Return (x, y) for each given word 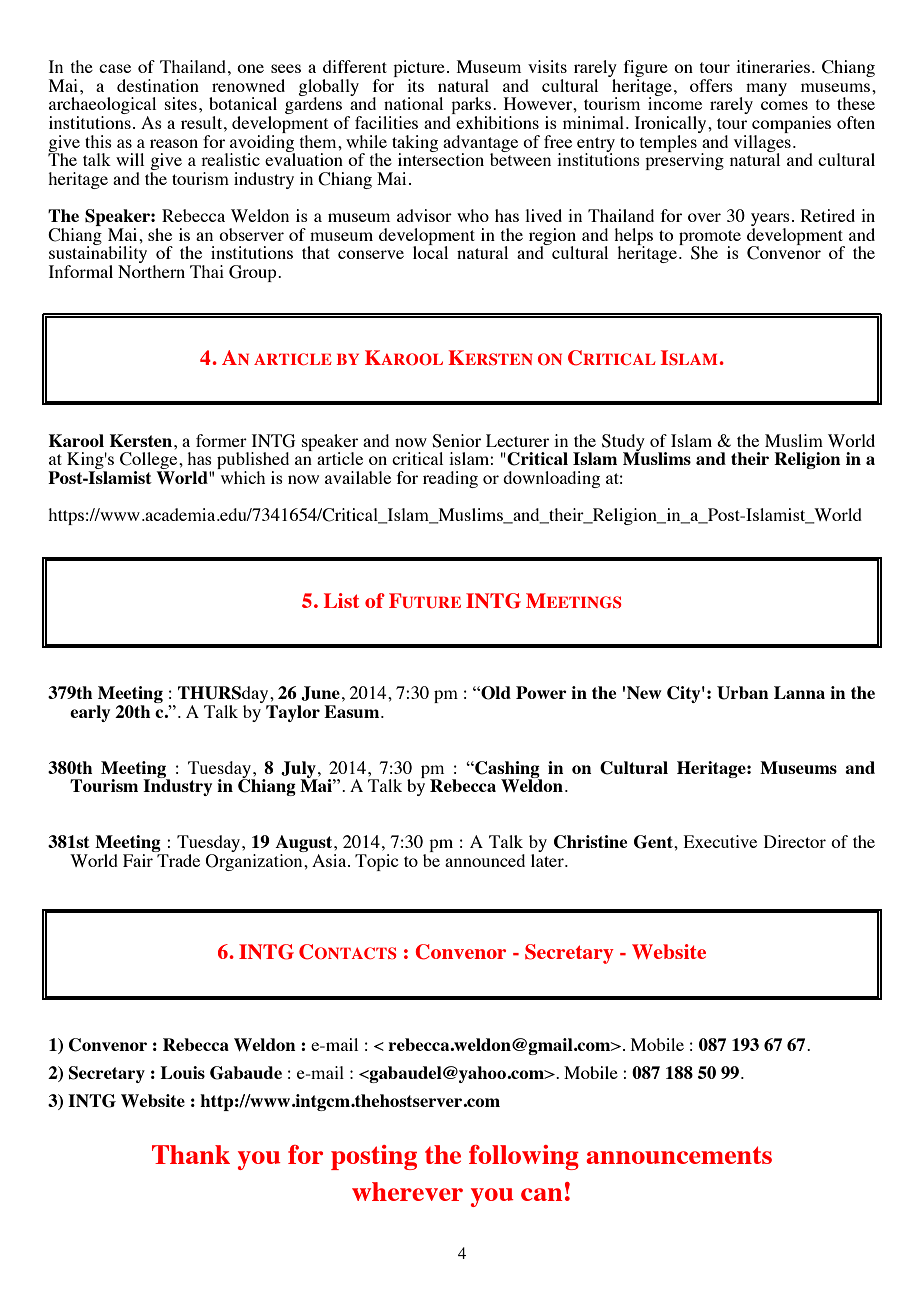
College (150, 462)
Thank (191, 1154)
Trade (178, 860)
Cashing (507, 770)
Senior (456, 441)
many (766, 89)
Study (623, 443)
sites (181, 103)
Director (795, 841)
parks (470, 107)
